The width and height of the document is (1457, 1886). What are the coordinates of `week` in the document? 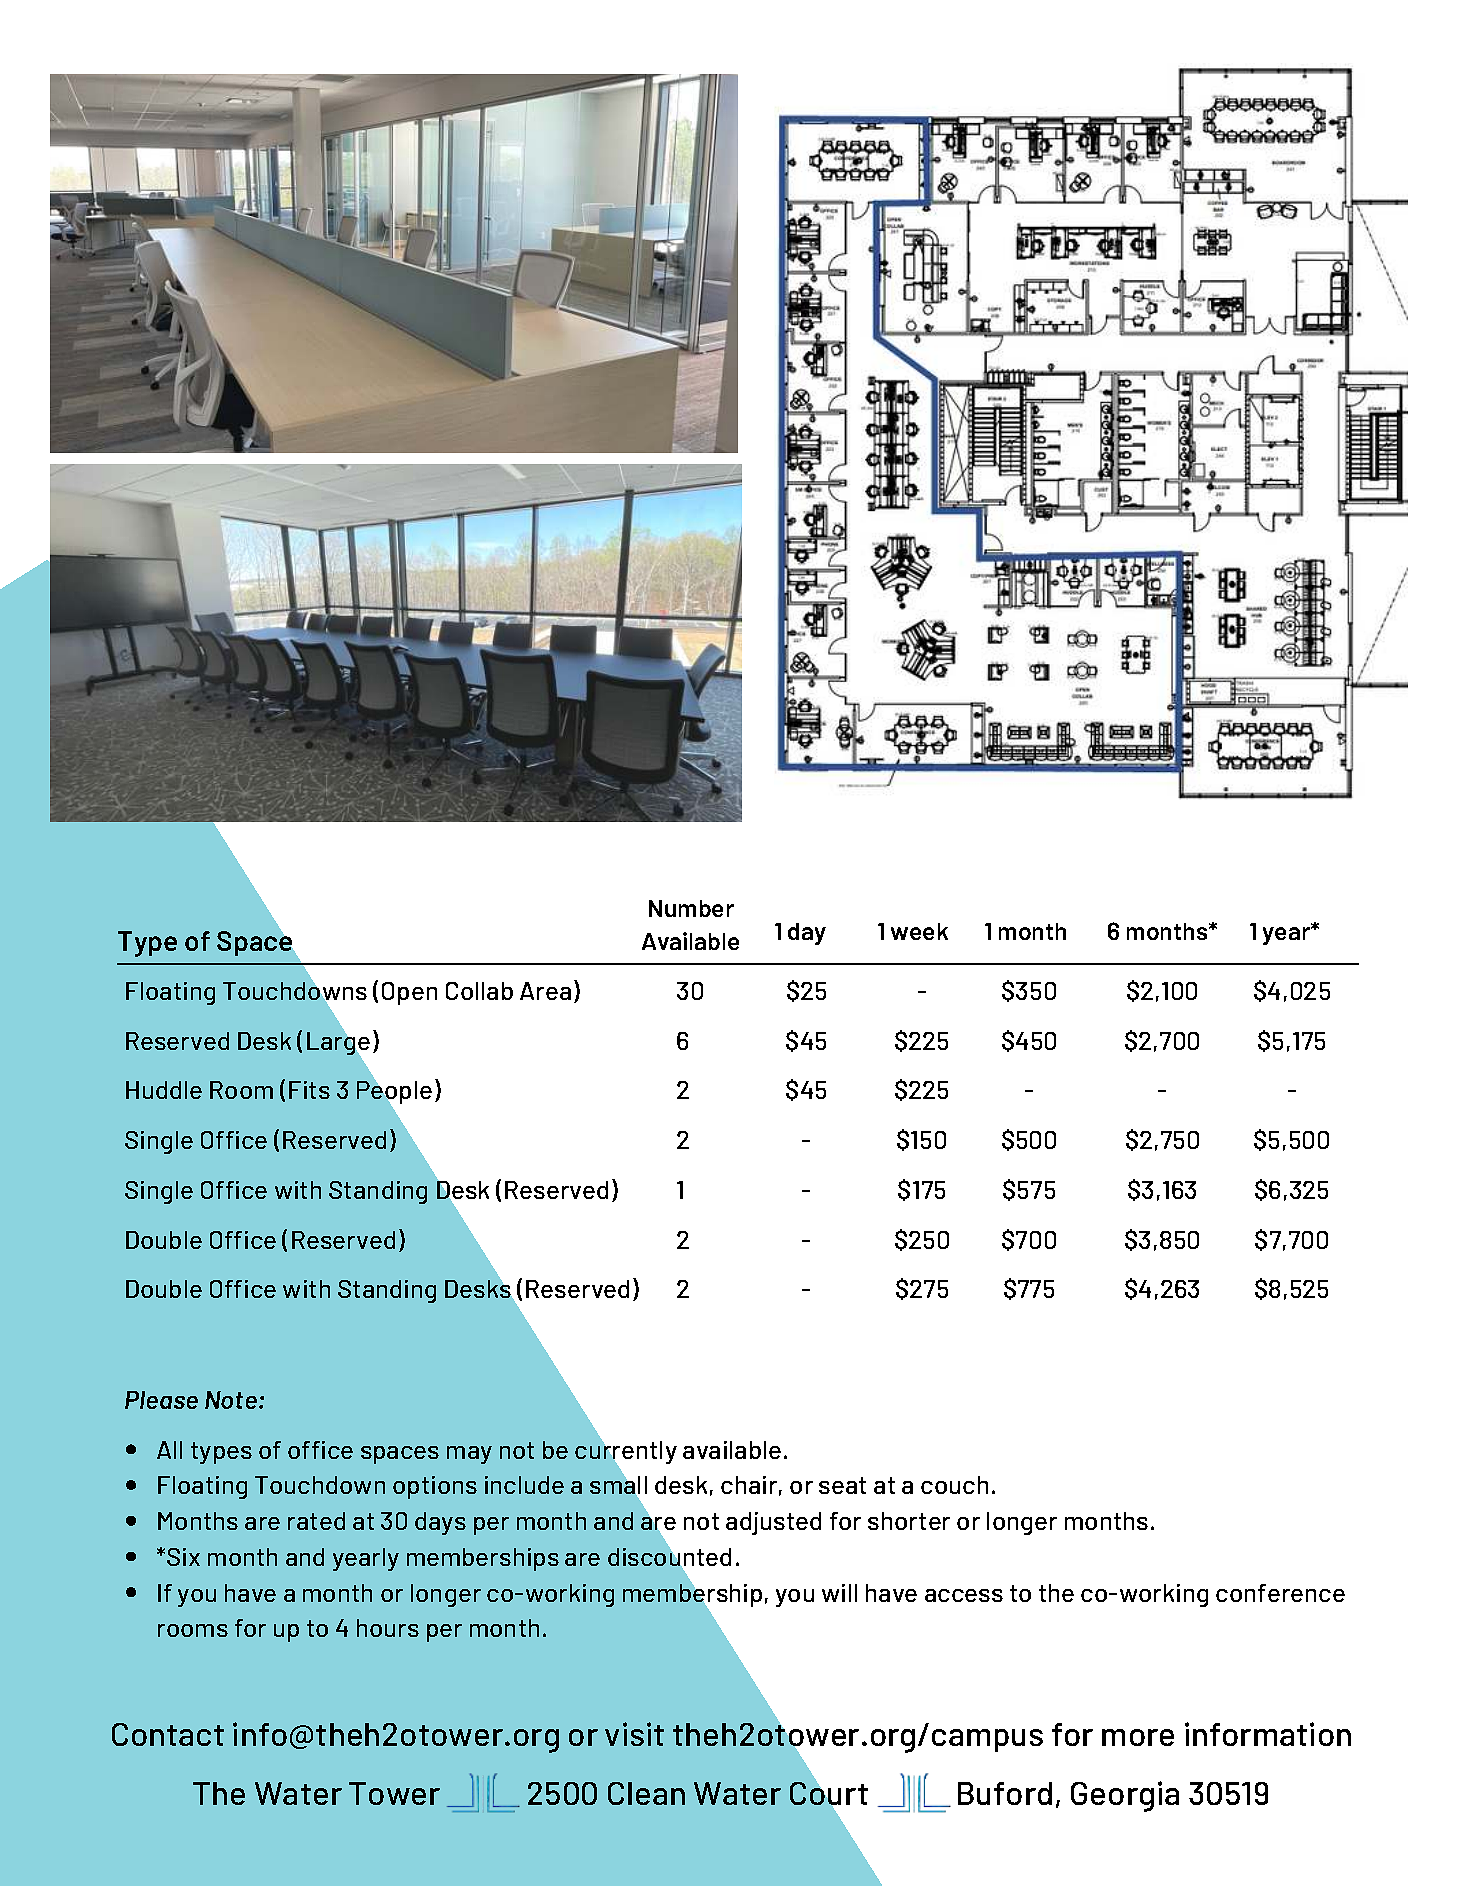 It's located at (919, 931).
